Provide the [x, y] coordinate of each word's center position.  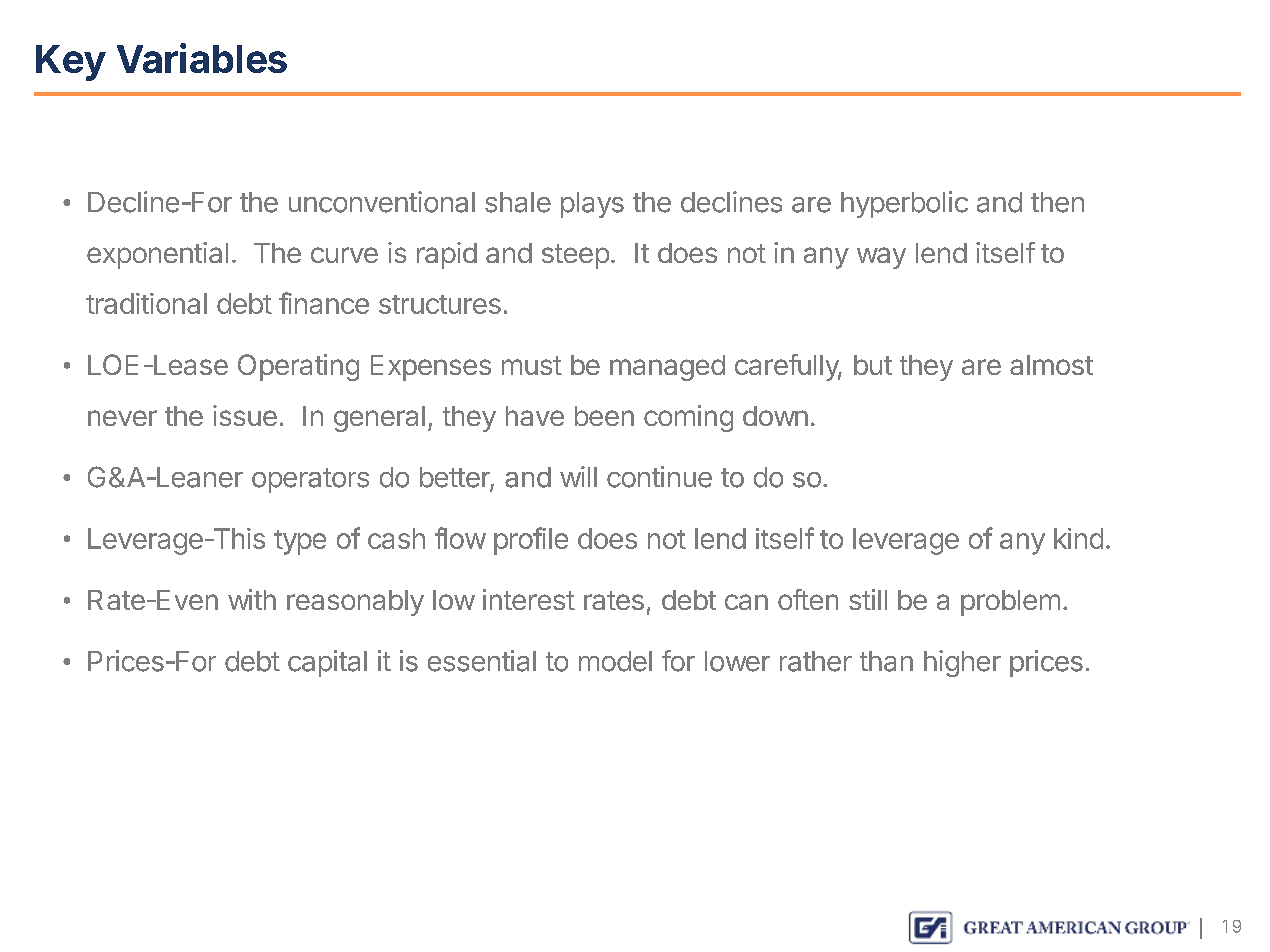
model [615, 661]
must [532, 365]
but [873, 365]
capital [327, 663]
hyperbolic [904, 204]
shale [518, 202]
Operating [298, 367]
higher [962, 663]
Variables [202, 58]
